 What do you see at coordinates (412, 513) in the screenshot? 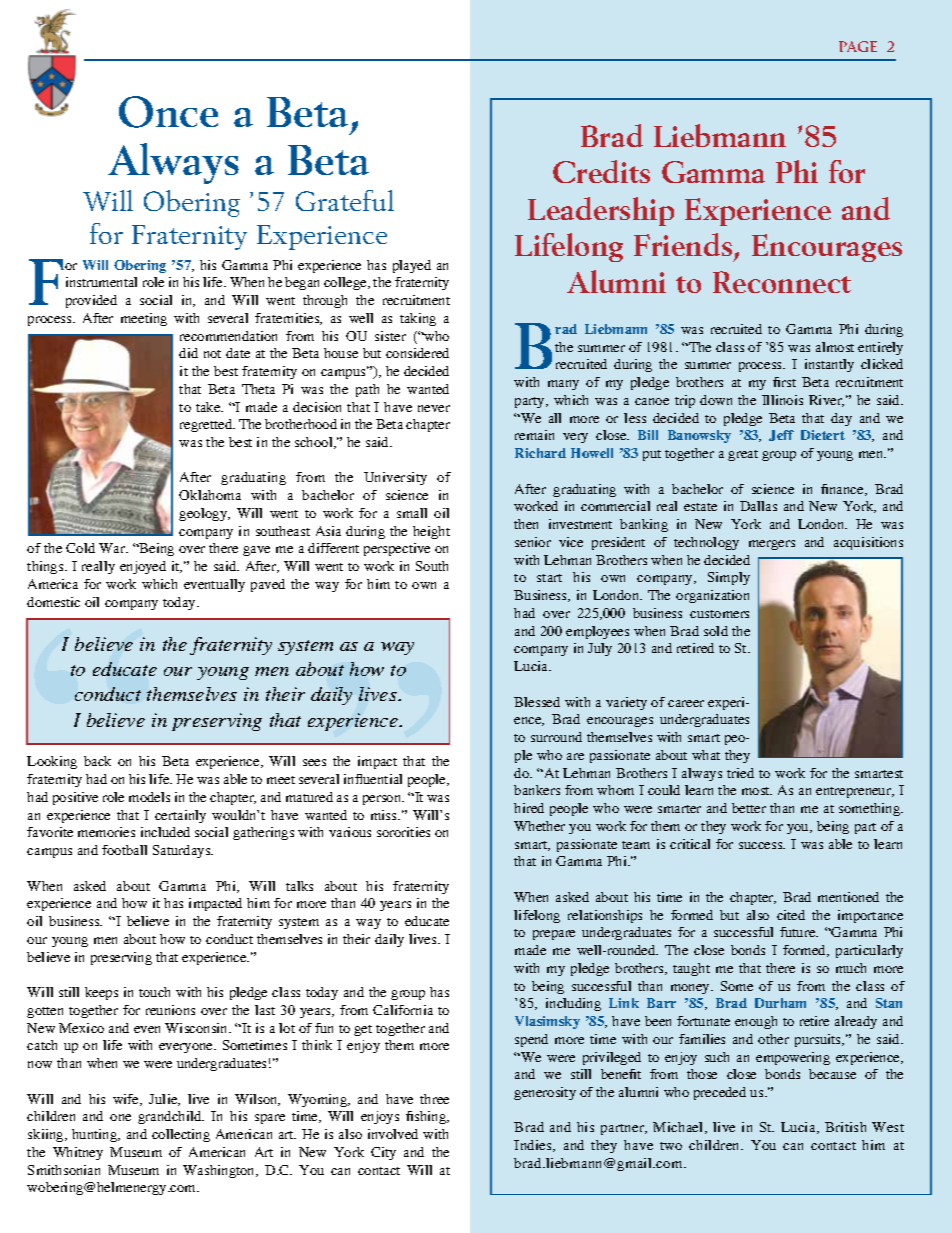
I see `small` at bounding box center [412, 513].
